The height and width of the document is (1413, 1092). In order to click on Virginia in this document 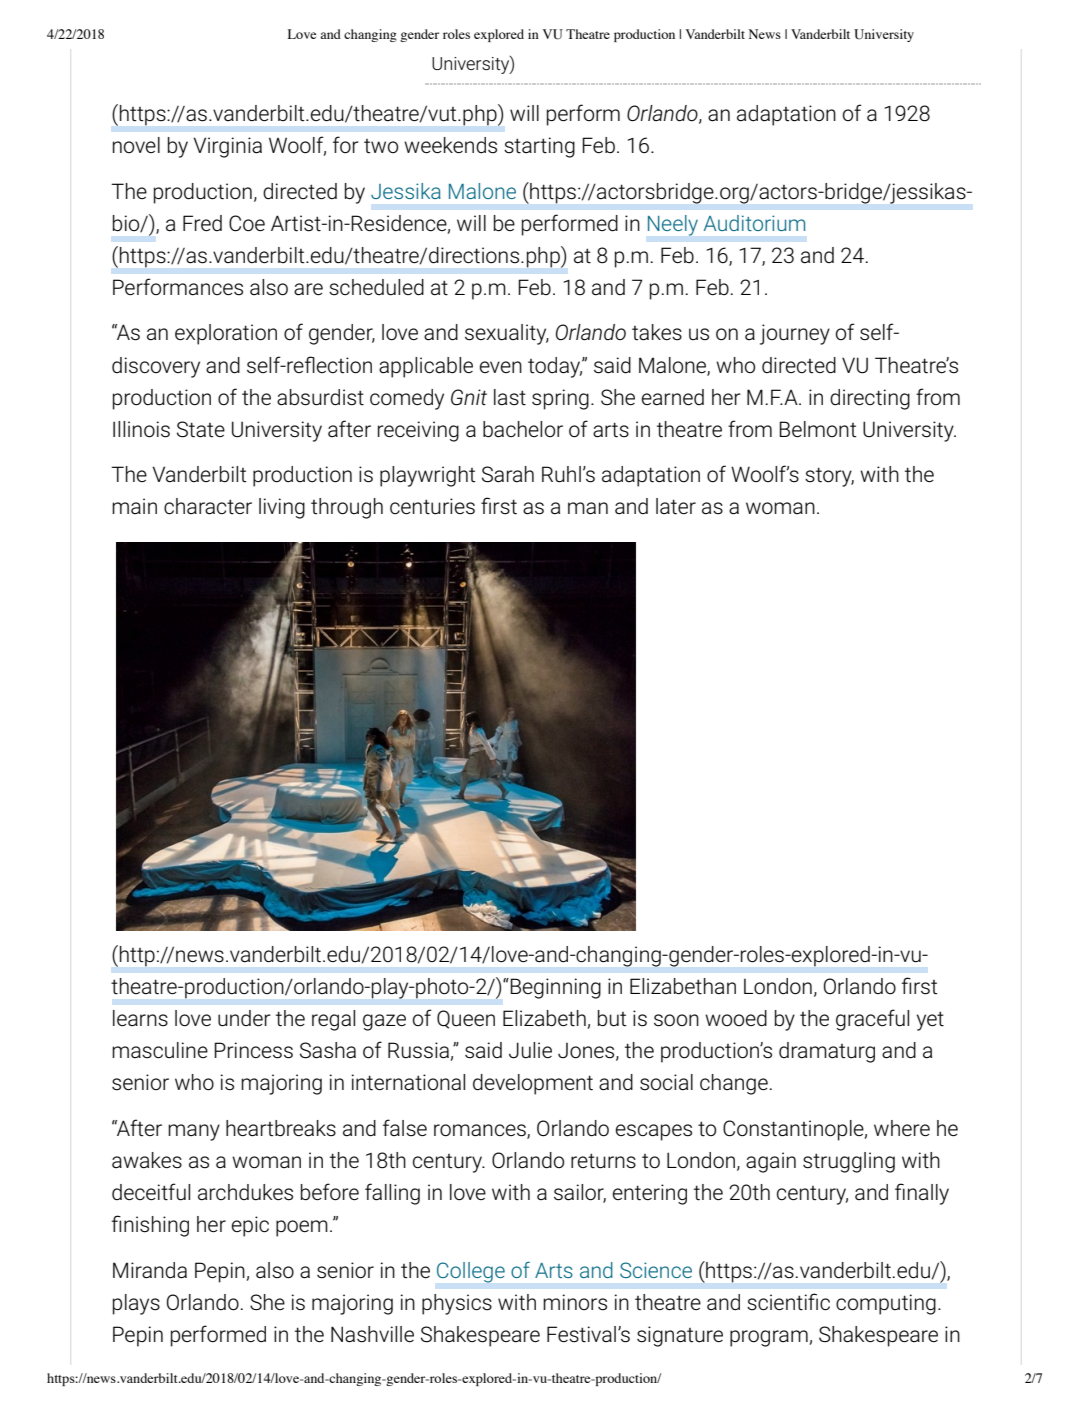, I will do `click(227, 147)`.
